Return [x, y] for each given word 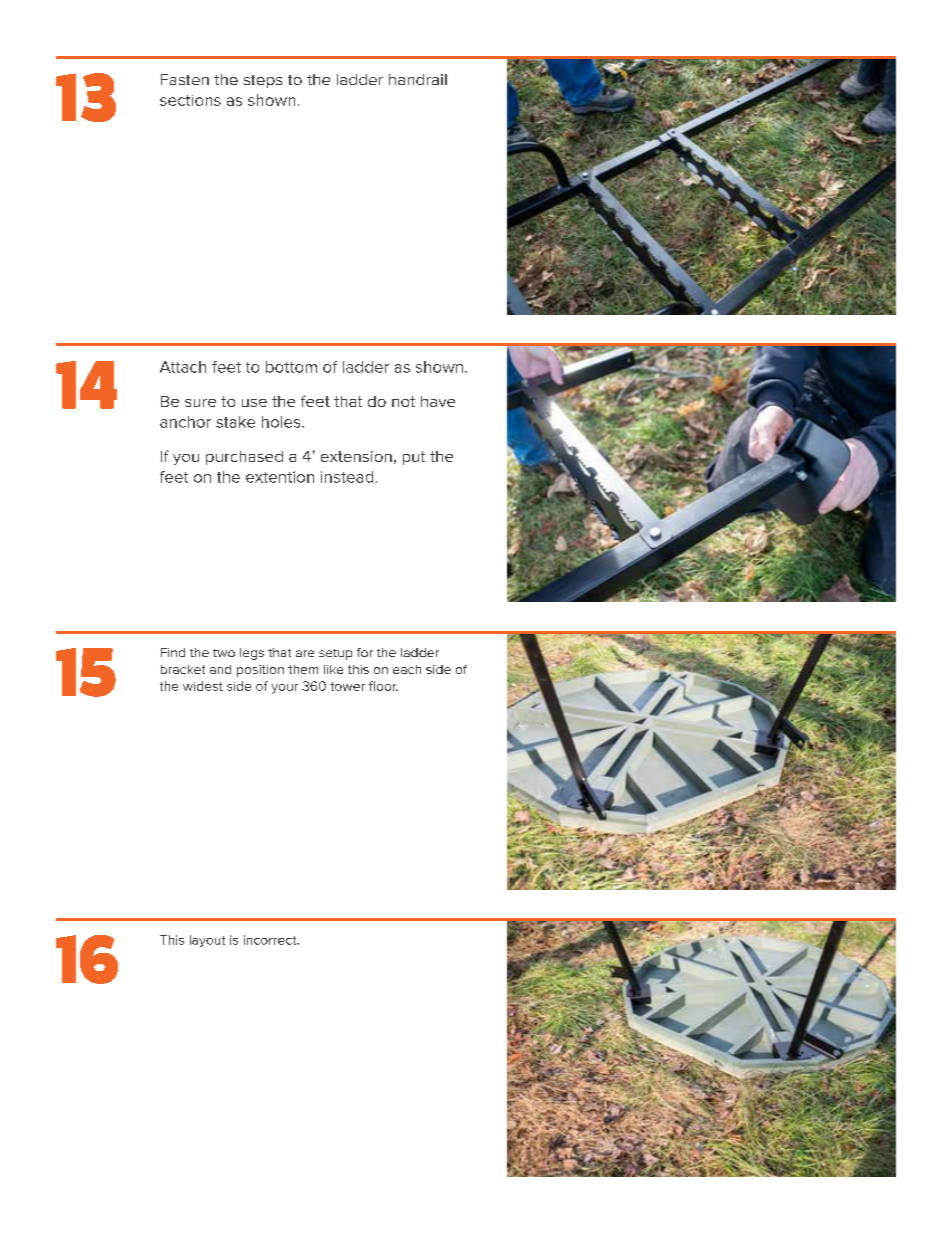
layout [207, 941]
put [414, 458]
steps [263, 81]
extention [280, 477]
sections [190, 100]
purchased [244, 458]
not [403, 401]
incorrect [271, 940]
